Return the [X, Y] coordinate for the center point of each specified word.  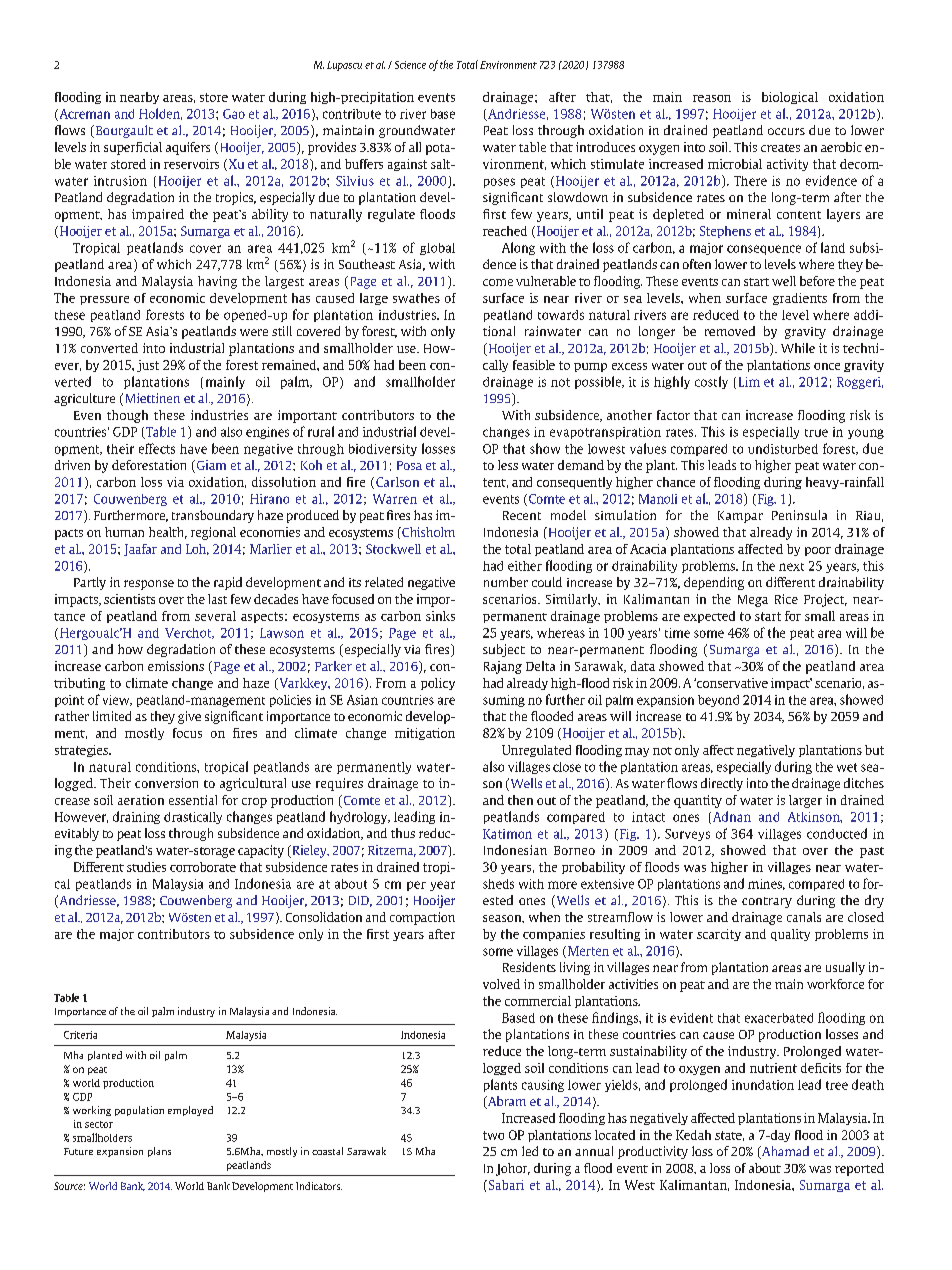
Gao [234, 114]
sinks [440, 616]
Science [410, 65]
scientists [129, 599]
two [493, 1135]
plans [159, 1152]
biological [790, 98]
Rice [786, 599]
